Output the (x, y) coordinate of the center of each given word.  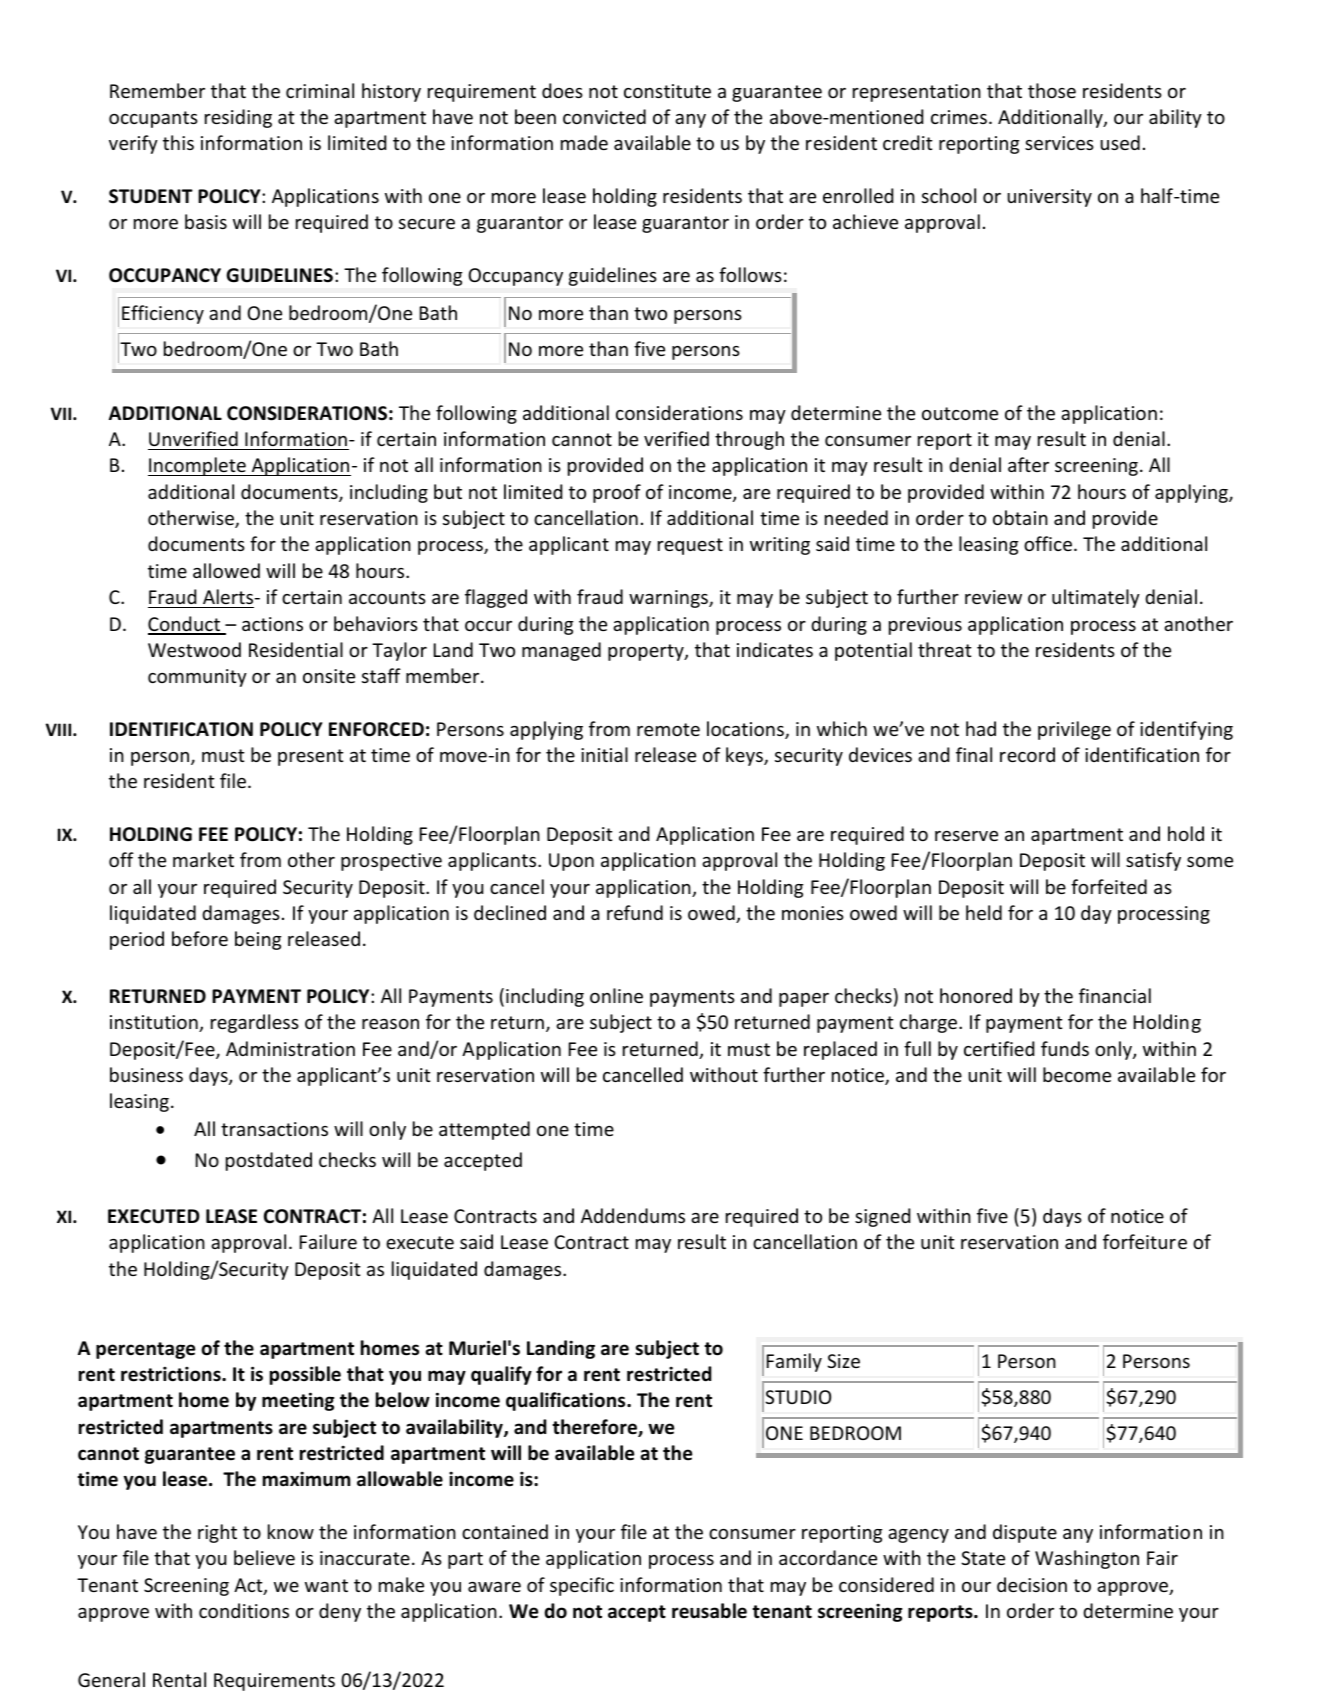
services (1059, 143)
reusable (709, 1611)
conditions (244, 1610)
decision (1032, 1584)
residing (238, 118)
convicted (604, 116)
